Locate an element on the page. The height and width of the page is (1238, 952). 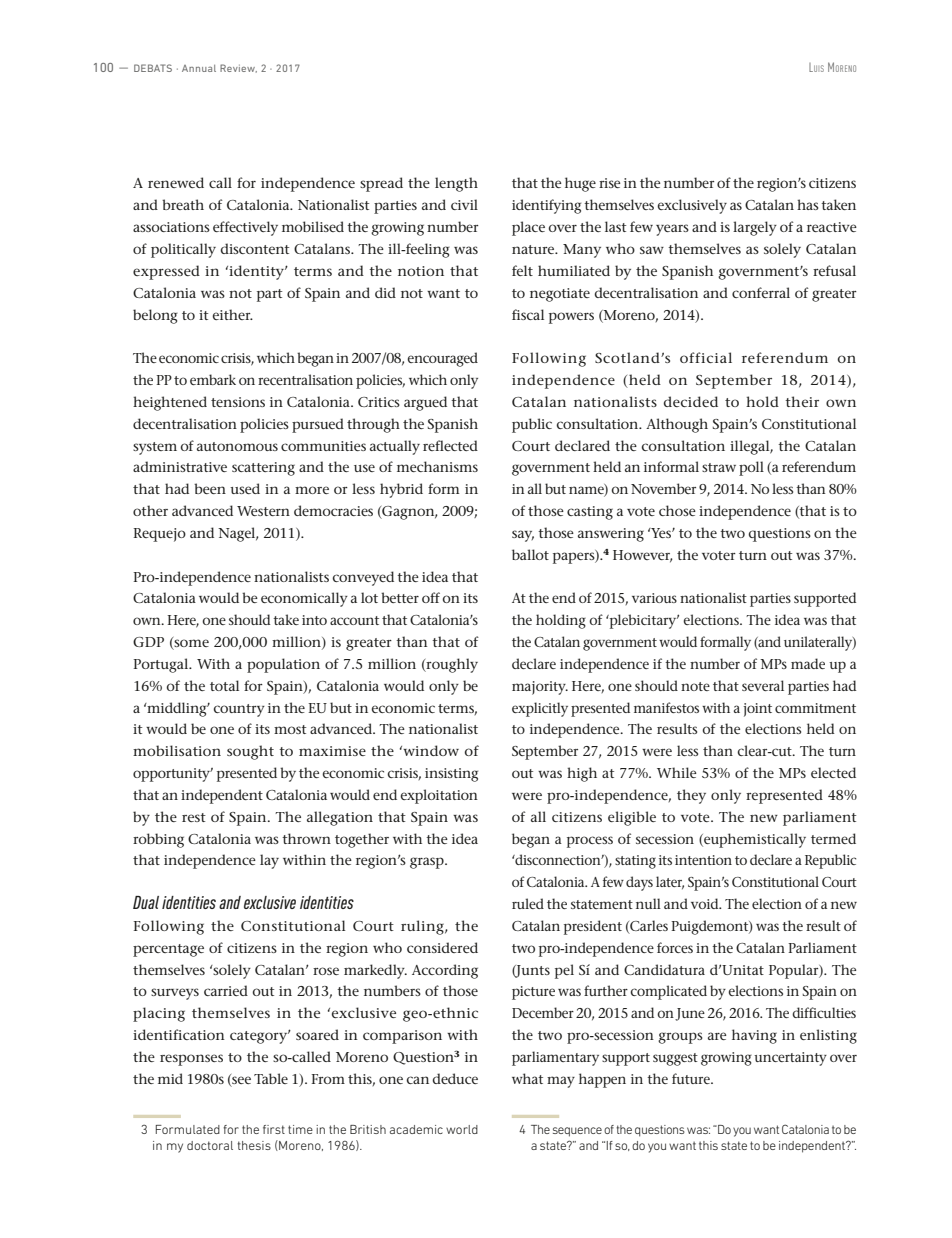
doctoral is located at coordinates (210, 1145).
